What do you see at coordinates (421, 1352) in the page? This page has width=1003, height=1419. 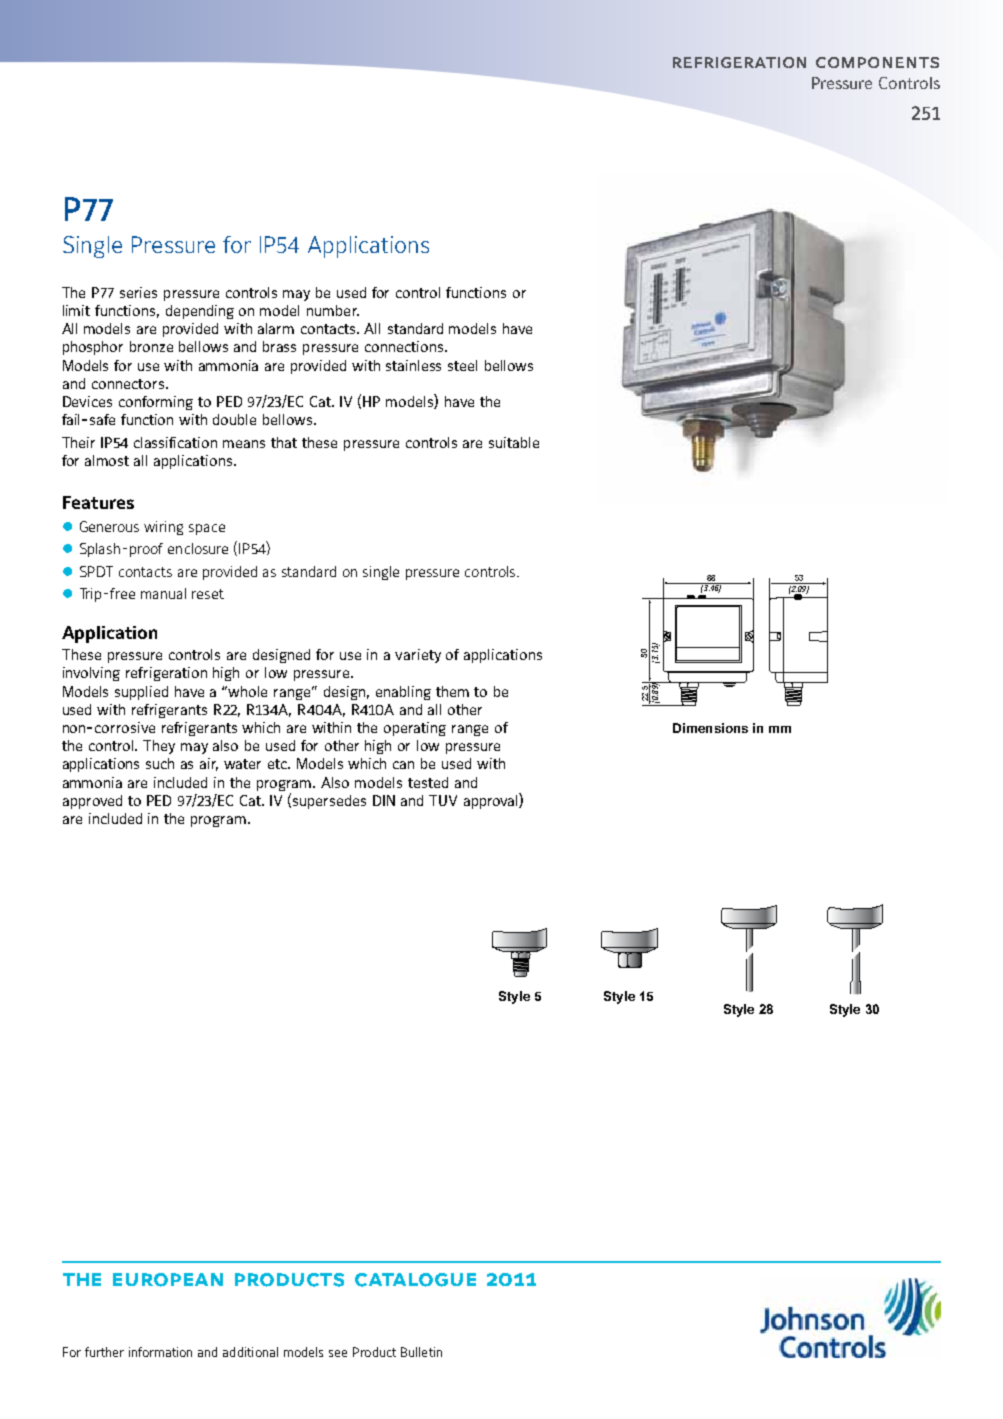 I see `Bulletin` at bounding box center [421, 1352].
